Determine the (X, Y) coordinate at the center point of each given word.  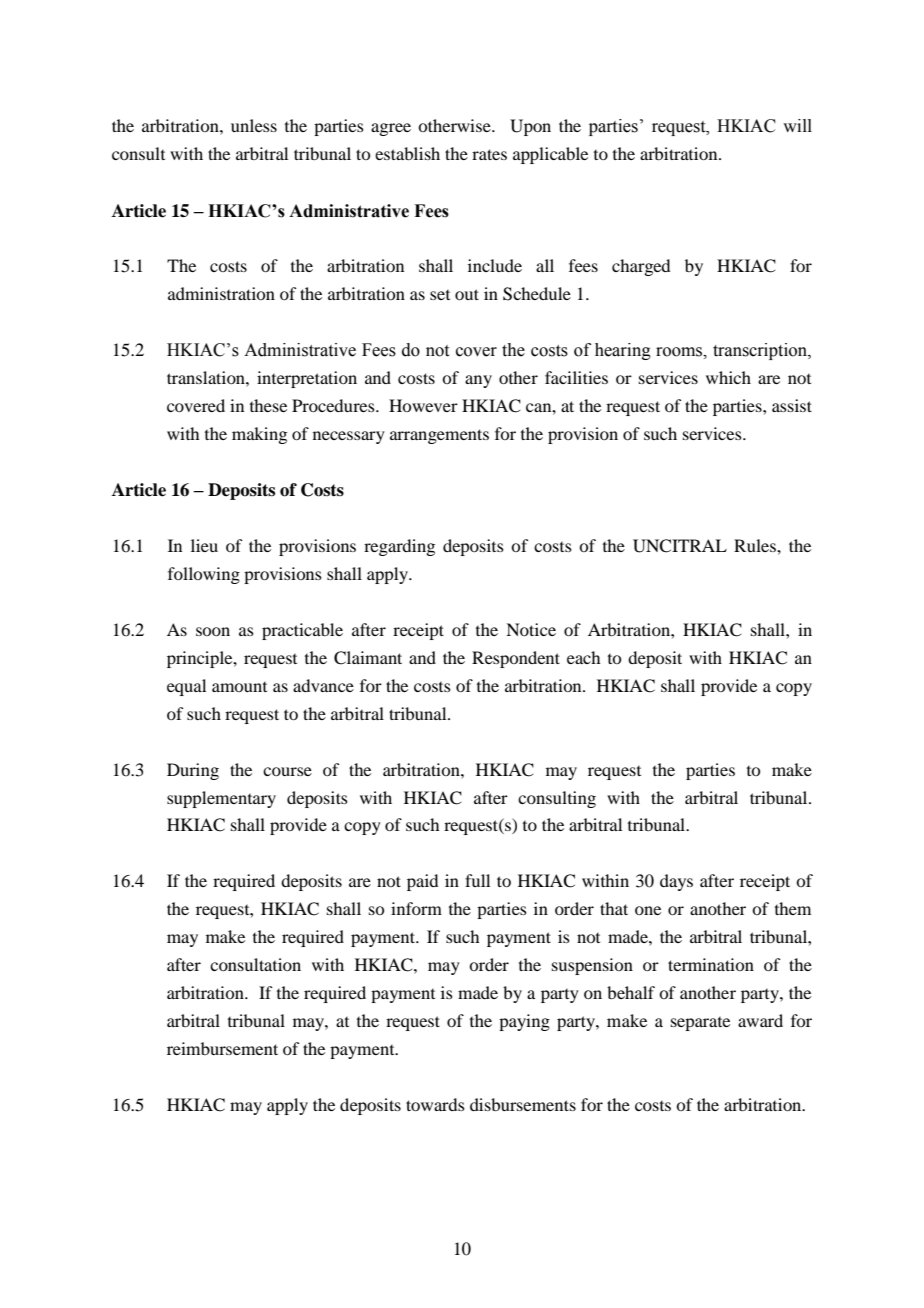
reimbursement (222, 1048)
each (583, 657)
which (728, 377)
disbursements (523, 1104)
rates (489, 154)
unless (254, 125)
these (268, 405)
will (797, 125)
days (676, 882)
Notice (531, 629)
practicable (302, 631)
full (477, 880)
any (478, 381)
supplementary (221, 799)
